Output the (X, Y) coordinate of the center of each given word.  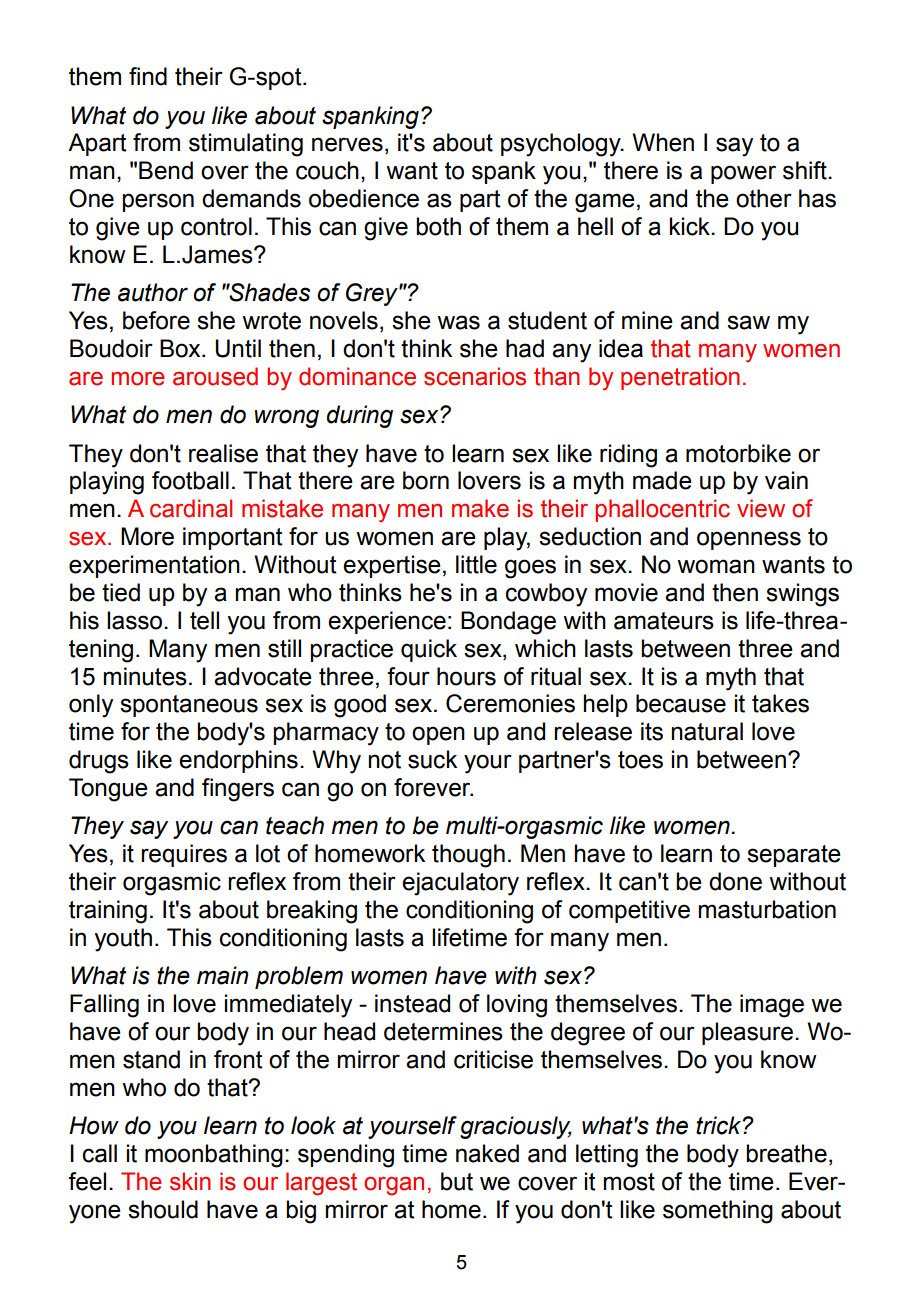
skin (190, 1181)
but (457, 1181)
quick (429, 650)
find (148, 76)
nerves (347, 144)
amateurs (664, 621)
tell (204, 620)
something (718, 1212)
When (663, 142)
